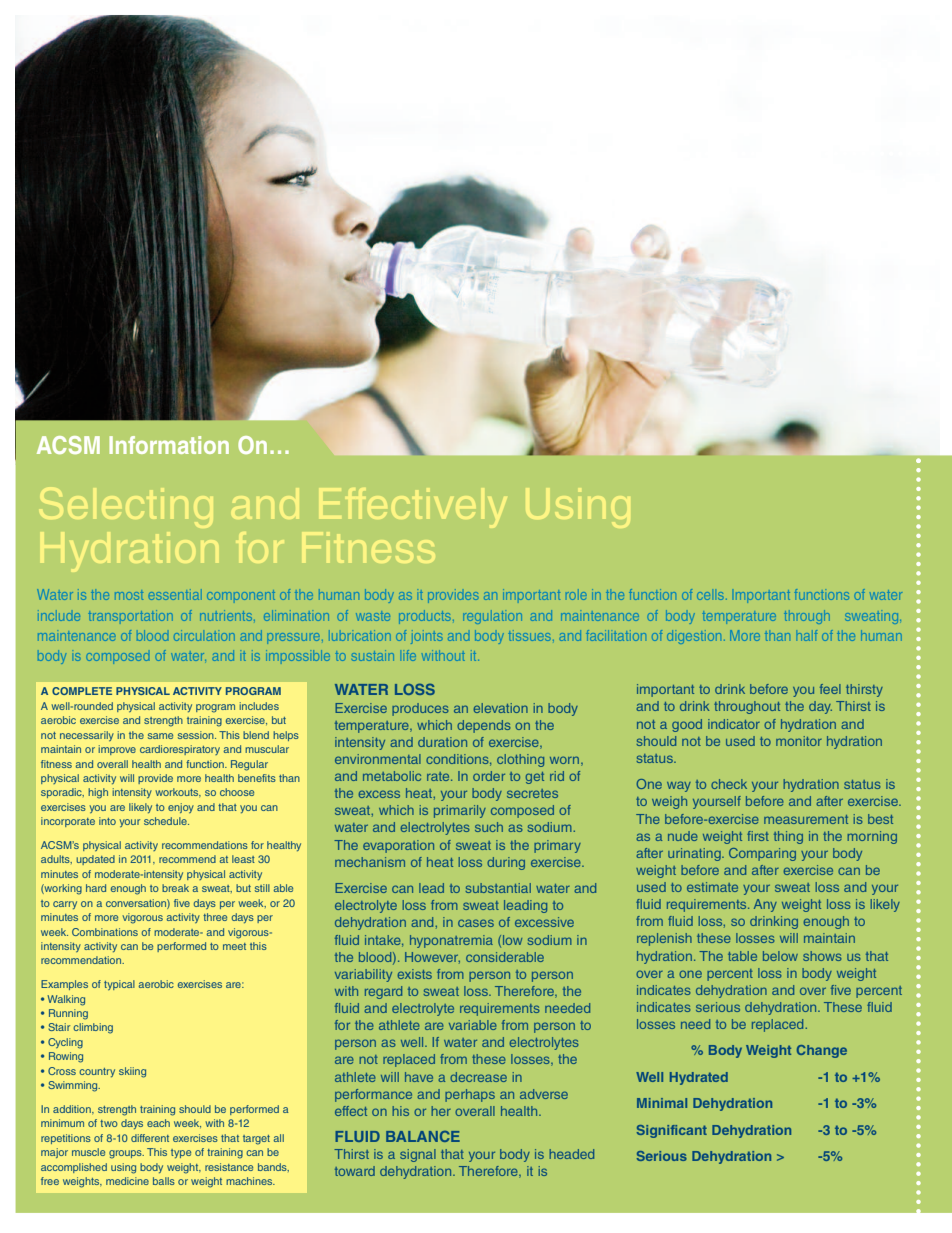  Describe the element at coordinates (830, 689) in the image. I see `feel` at that location.
